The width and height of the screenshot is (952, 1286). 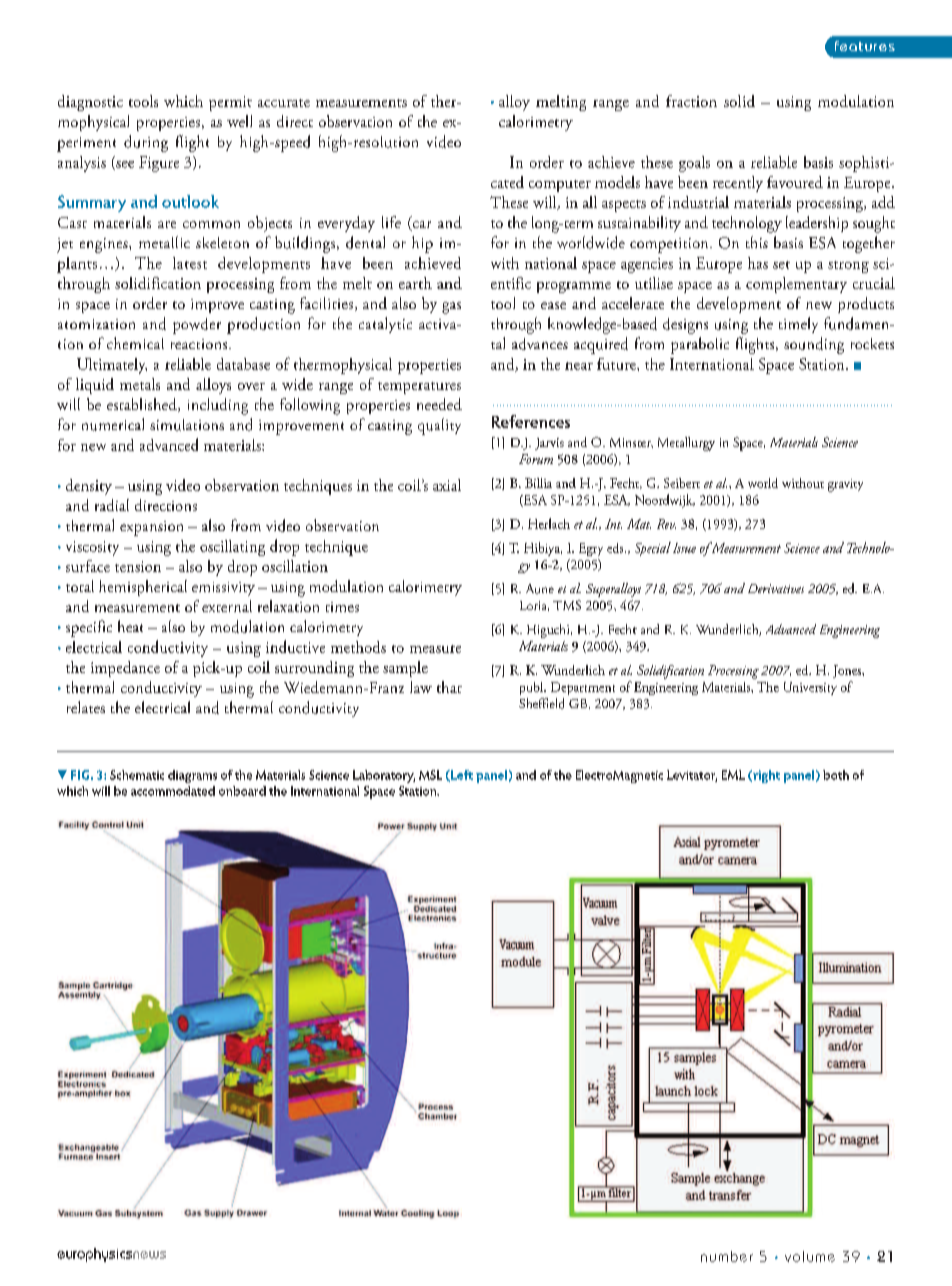 What do you see at coordinates (810, 1256) in the screenshot?
I see `volume` at bounding box center [810, 1256].
